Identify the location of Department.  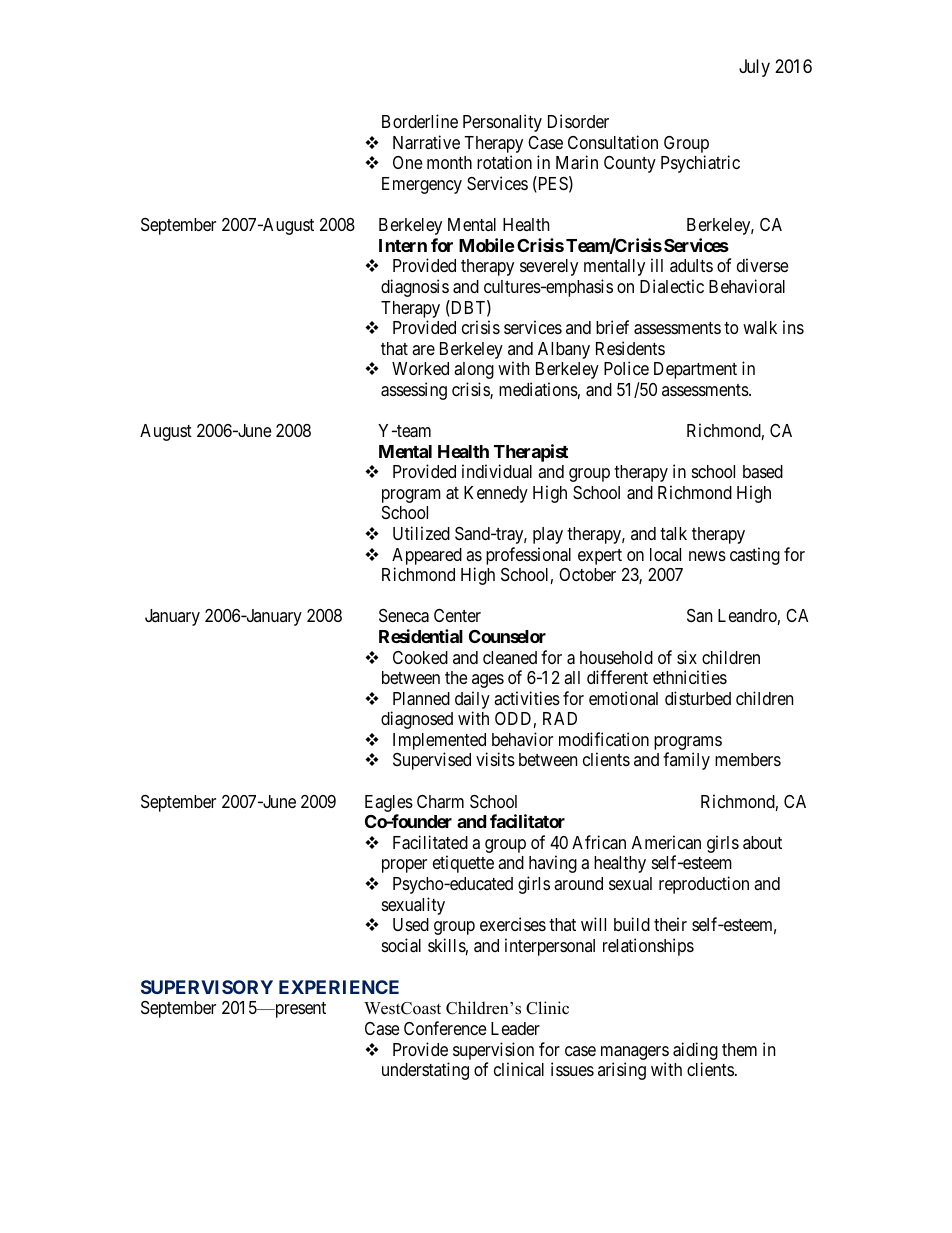
(695, 370).
